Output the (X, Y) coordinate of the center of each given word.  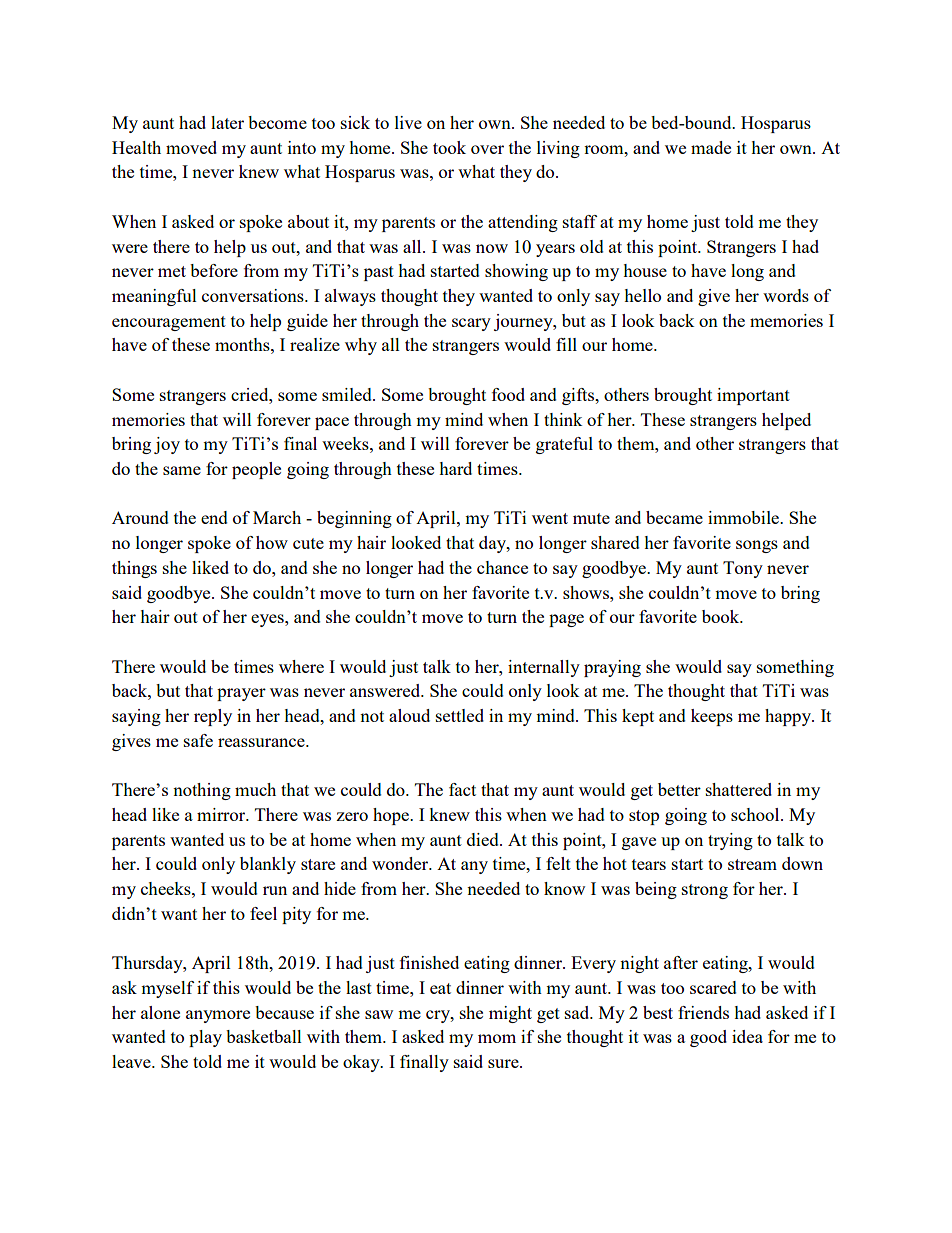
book (722, 616)
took (449, 147)
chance (502, 567)
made (711, 147)
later (227, 122)
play (205, 1038)
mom (497, 1038)
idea (747, 1036)
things (134, 569)
